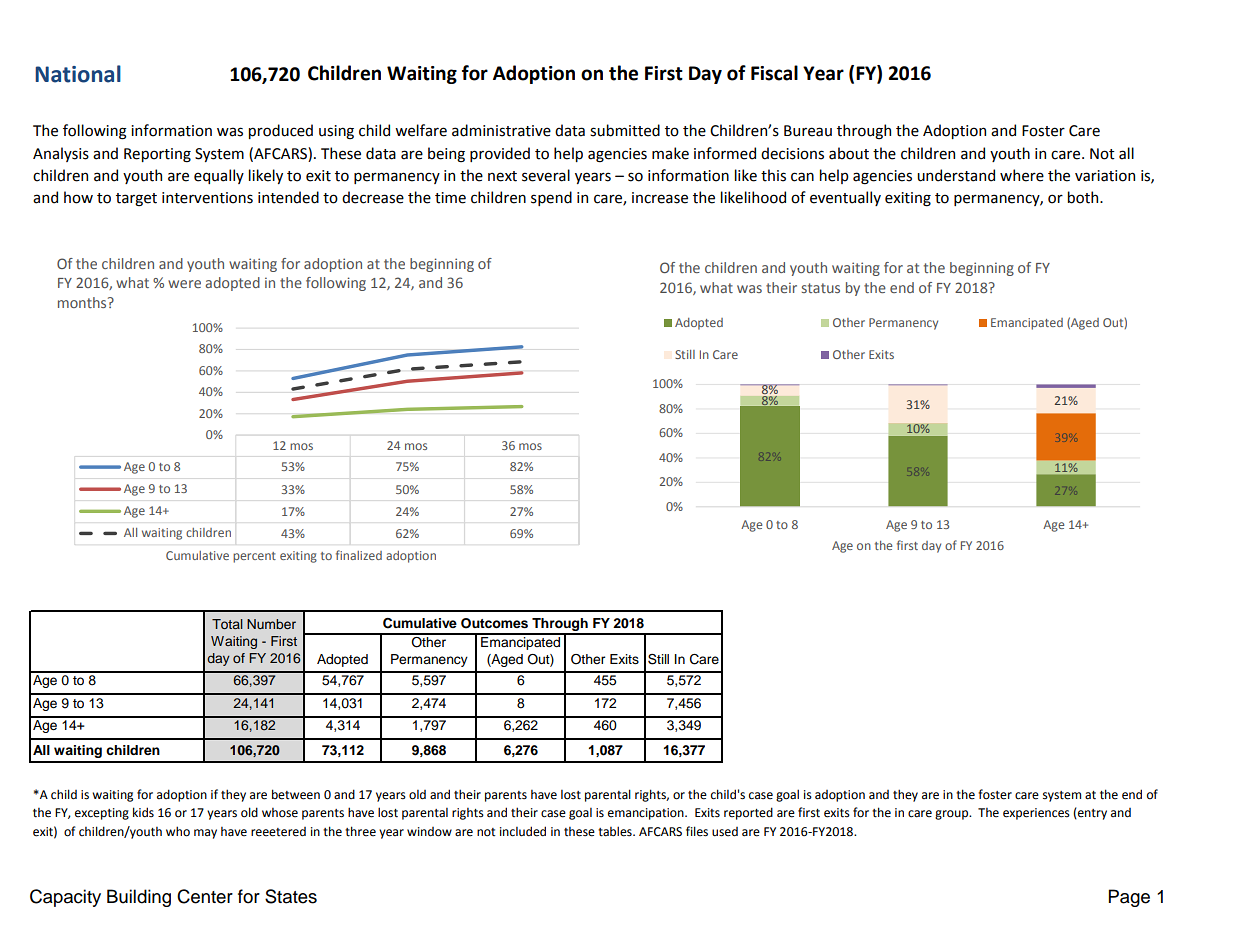  Describe the element at coordinates (205, 896) in the document. I see `Center` at that location.
